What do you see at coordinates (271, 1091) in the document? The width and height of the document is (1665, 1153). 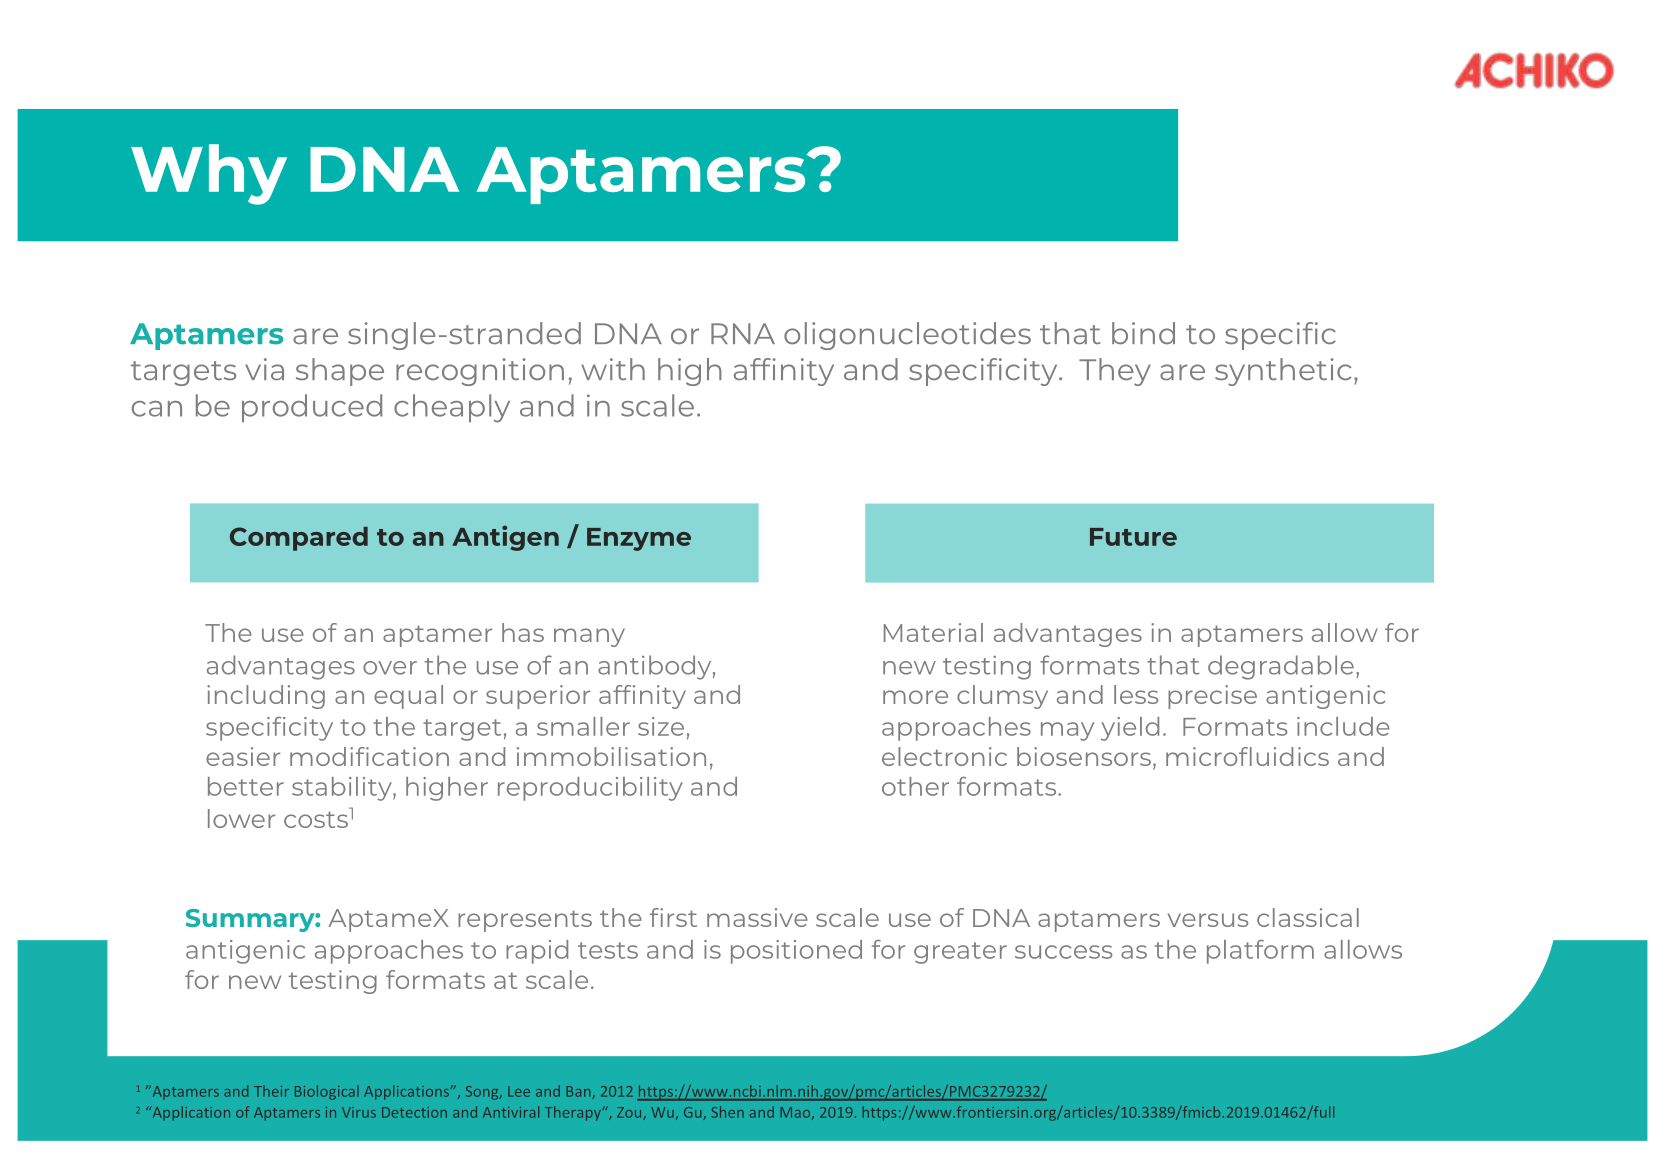 I see `Their` at bounding box center [271, 1091].
